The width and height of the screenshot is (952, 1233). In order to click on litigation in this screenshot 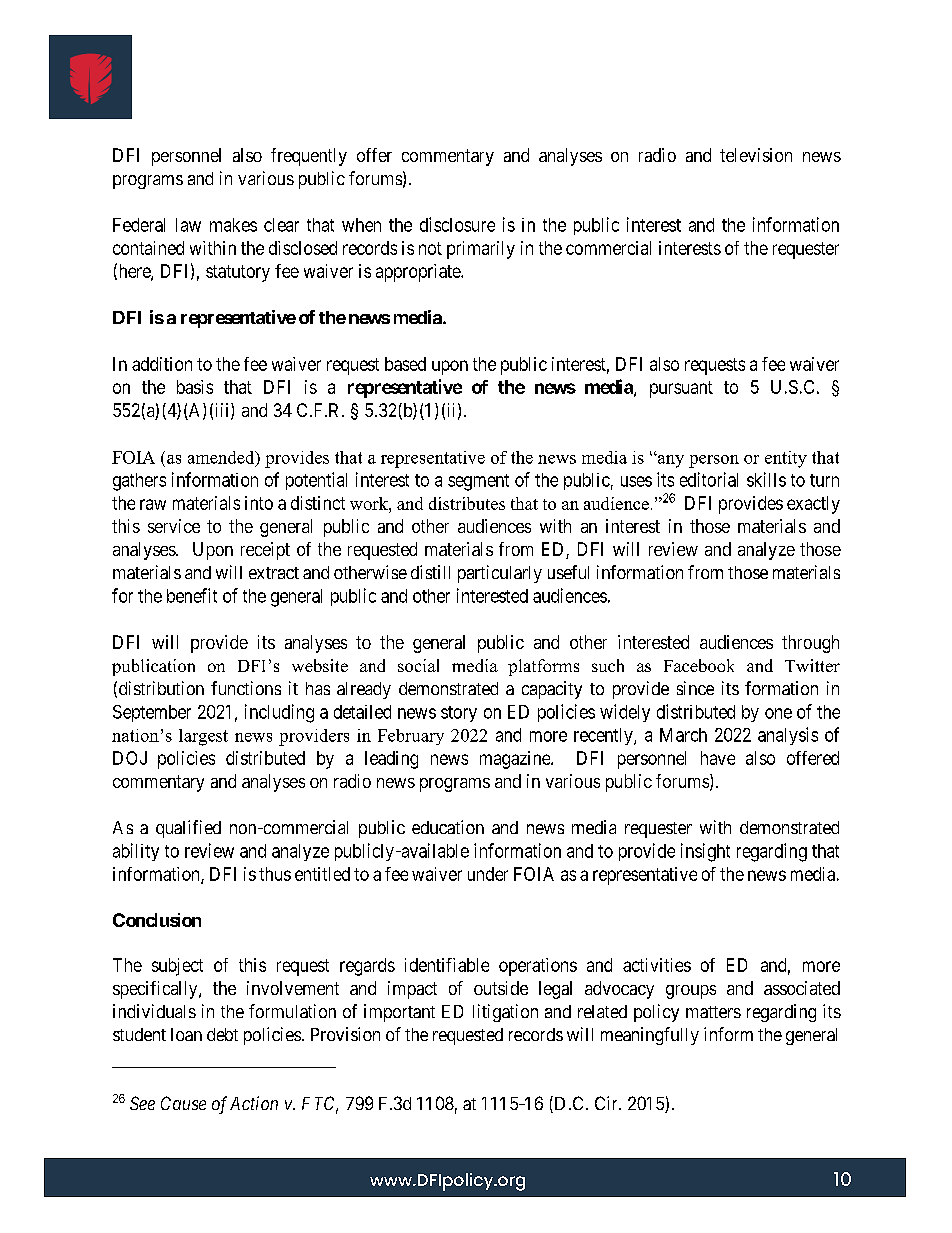, I will do `click(505, 1013)`.
